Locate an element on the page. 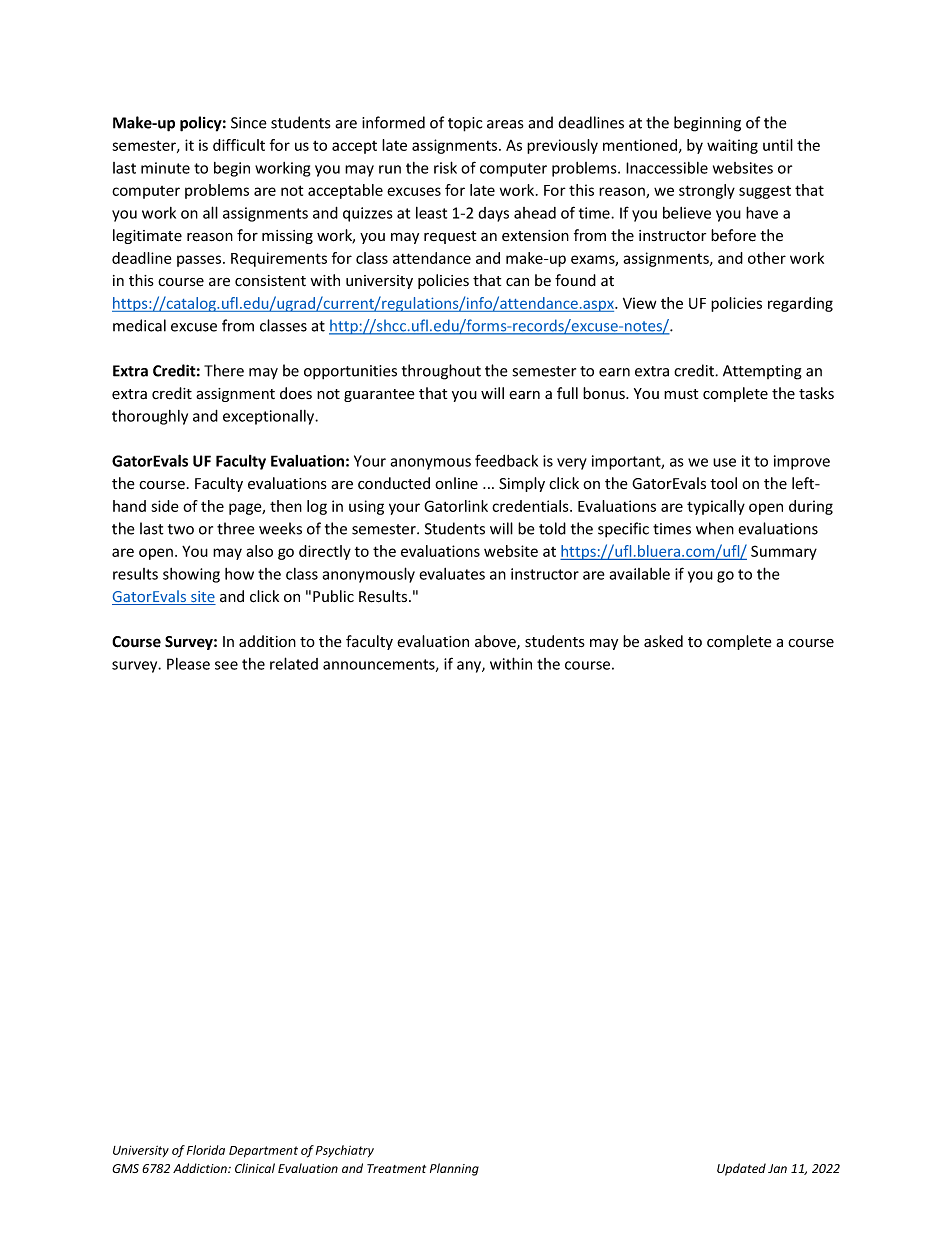 Image resolution: width=952 pixels, height=1233 pixels. see is located at coordinates (226, 665).
